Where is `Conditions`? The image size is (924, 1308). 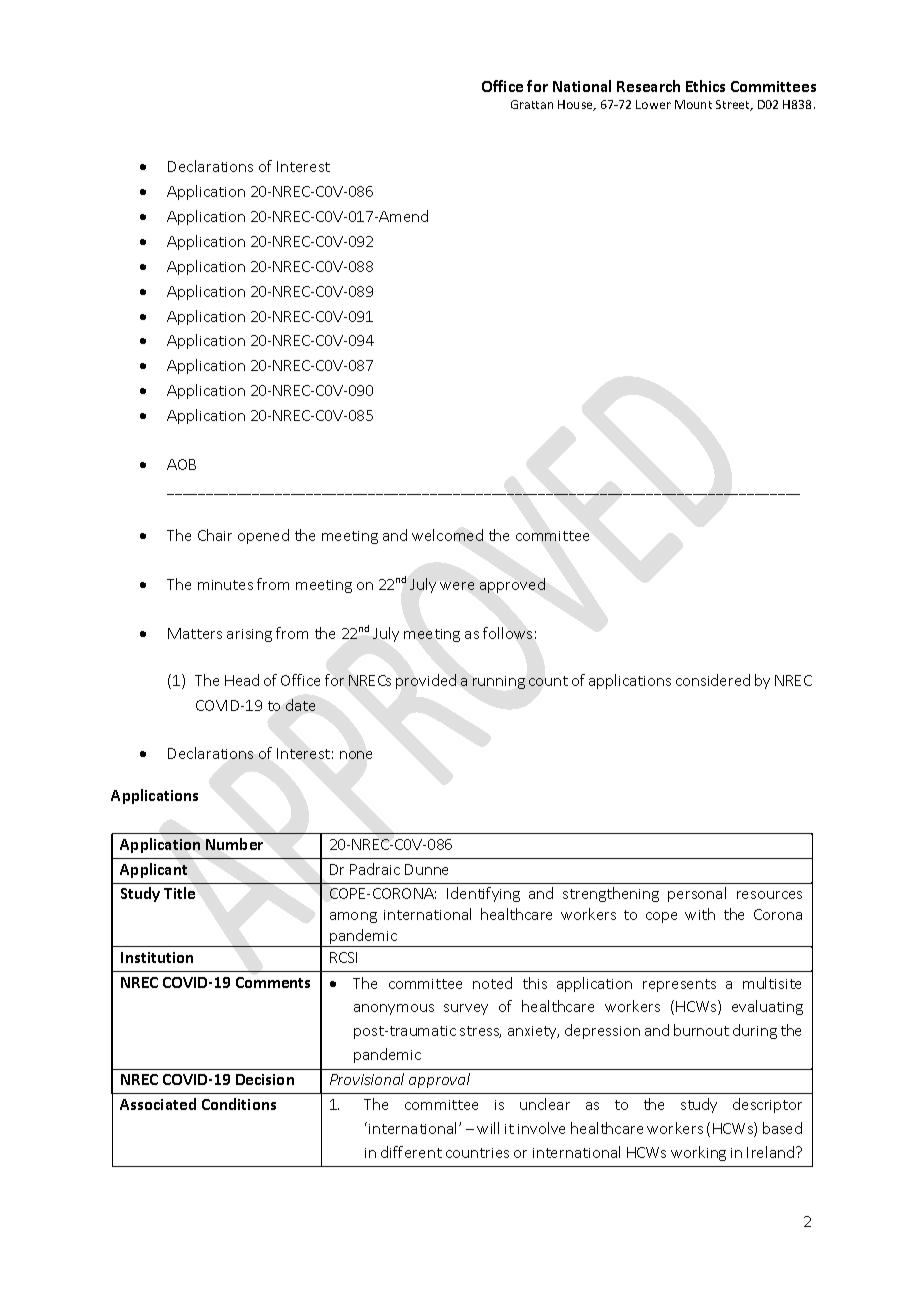 Conditions is located at coordinates (239, 1104).
